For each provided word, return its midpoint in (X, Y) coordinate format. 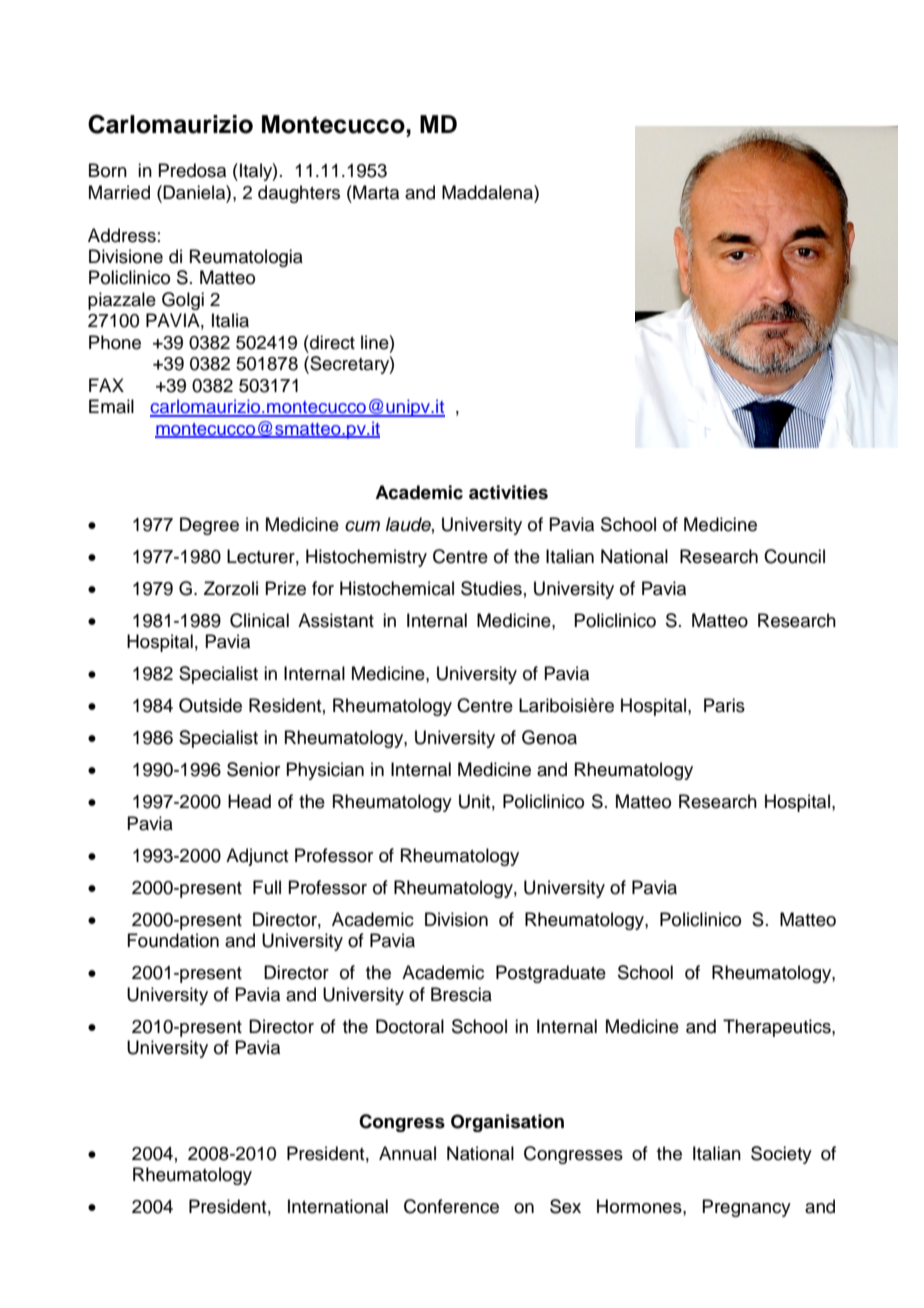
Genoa (549, 737)
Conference (451, 1206)
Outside (210, 705)
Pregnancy (746, 1208)
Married (119, 192)
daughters (299, 194)
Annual (407, 1153)
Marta (375, 192)
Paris (724, 705)
